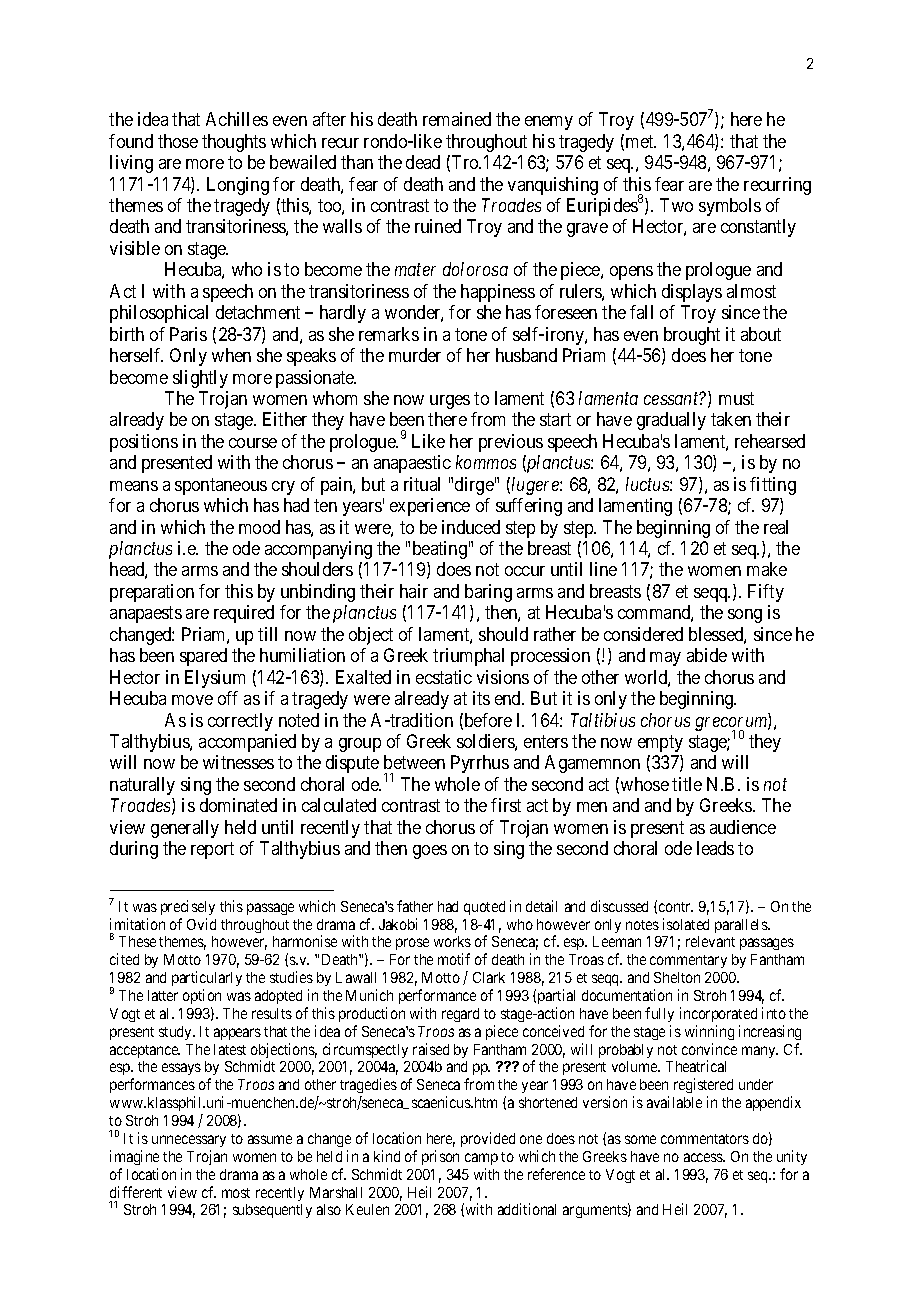 The width and height of the screenshot is (924, 1308). Describe the element at coordinates (189, 1141) in the screenshot. I see `unnecessary` at that location.
